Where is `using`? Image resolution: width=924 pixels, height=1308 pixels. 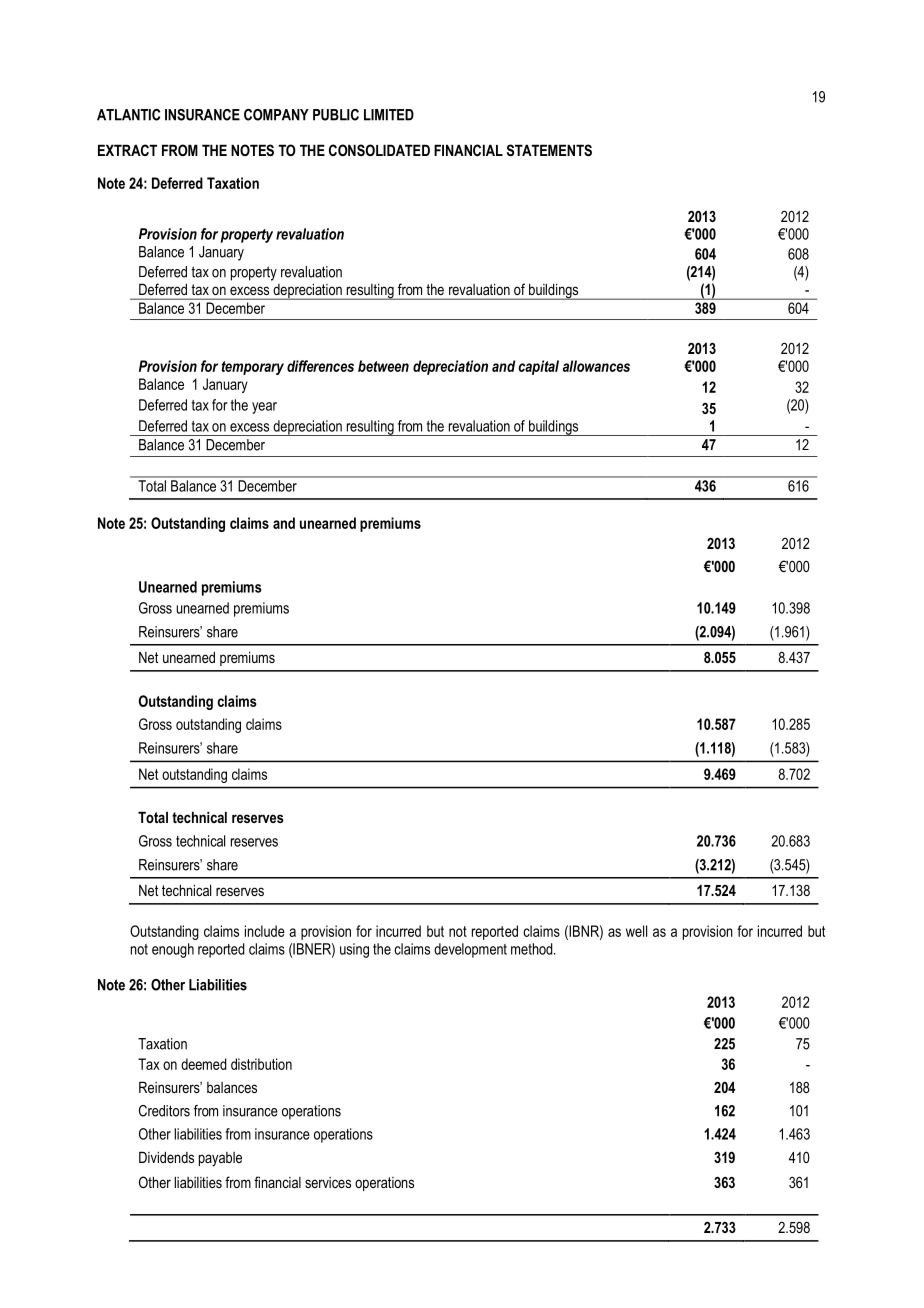 using is located at coordinates (354, 950).
